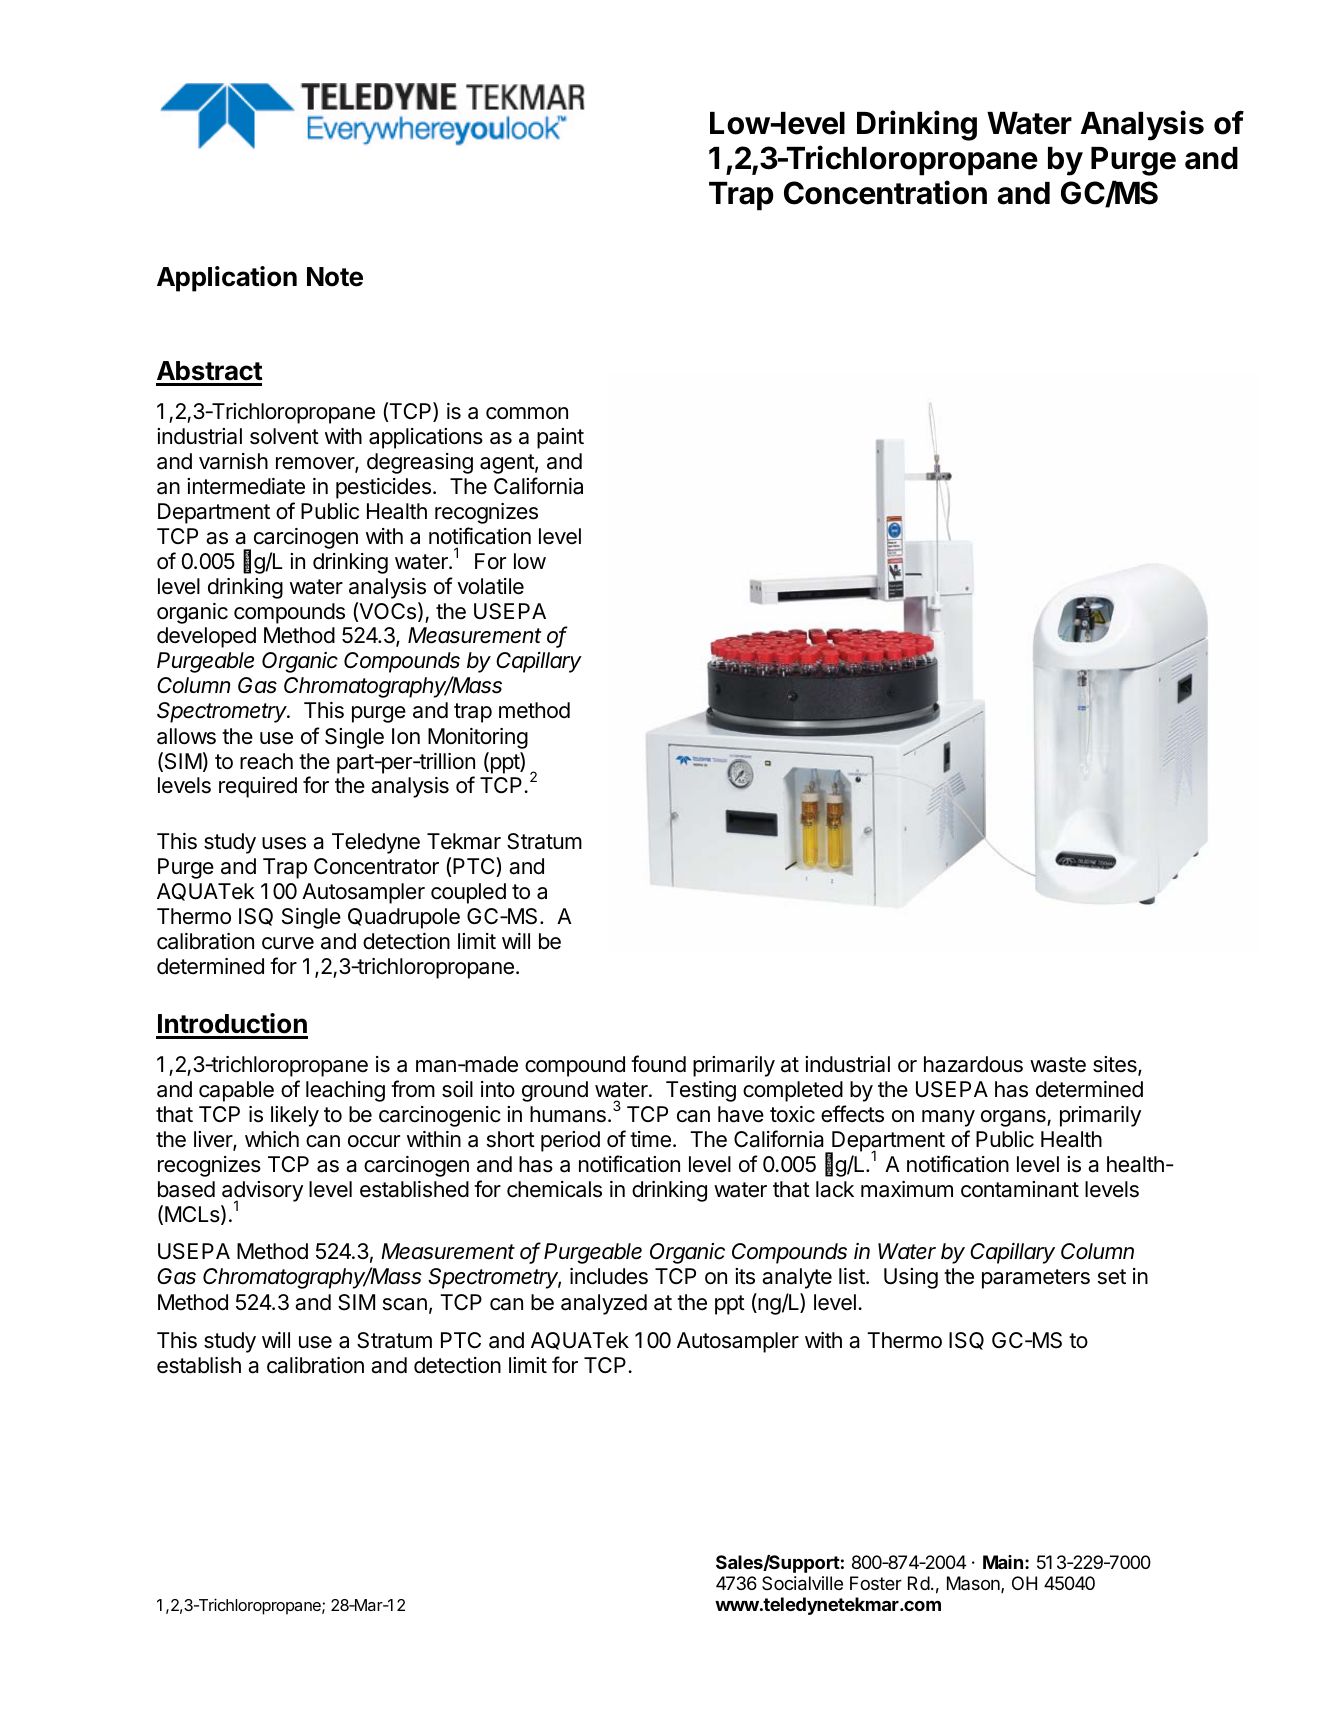 Image resolution: width=1329 pixels, height=1719 pixels. Describe the element at coordinates (876, 1583) in the image. I see `Foster` at that location.
